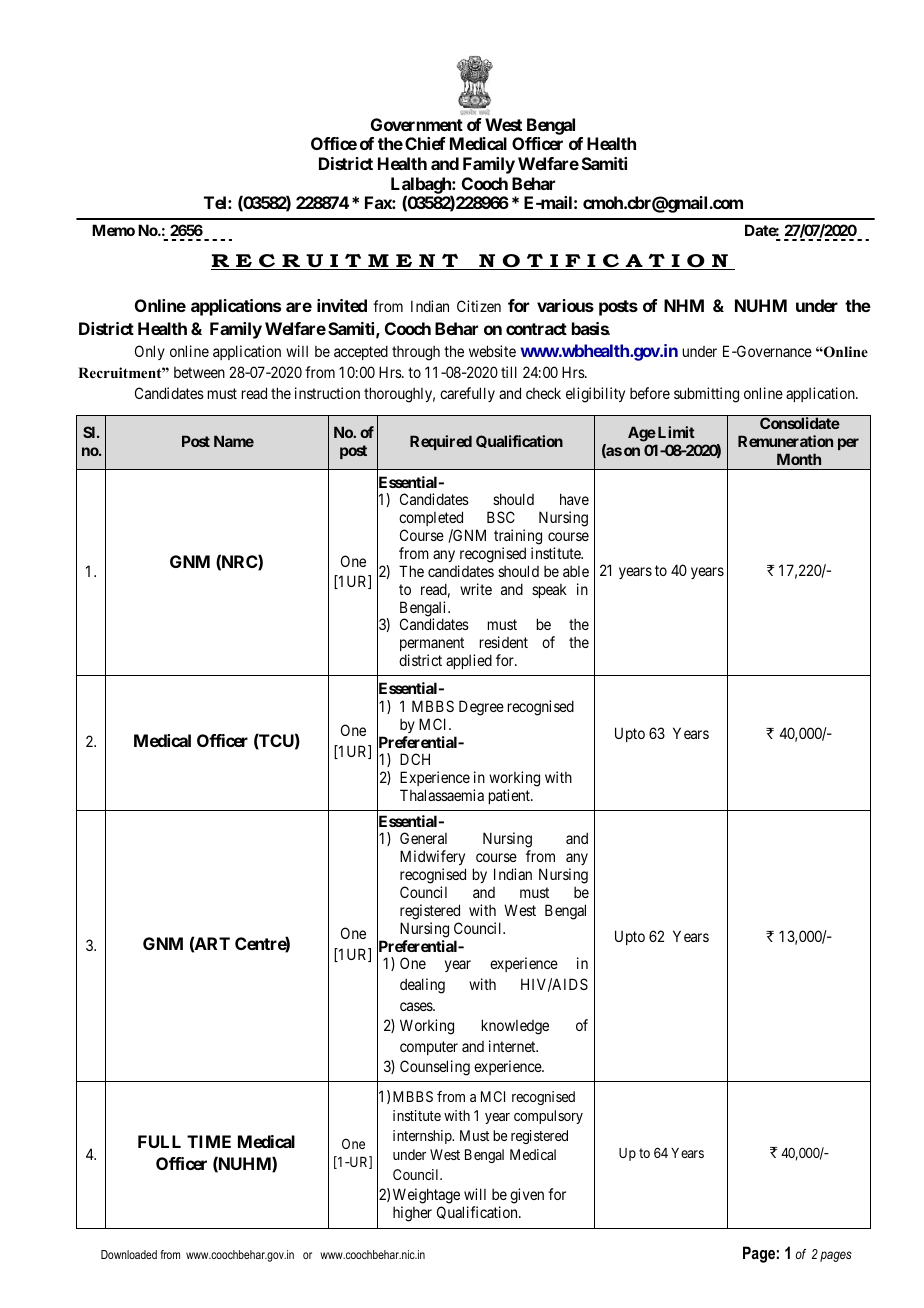  What do you see at coordinates (199, 372) in the image?
I see `between` at bounding box center [199, 372].
